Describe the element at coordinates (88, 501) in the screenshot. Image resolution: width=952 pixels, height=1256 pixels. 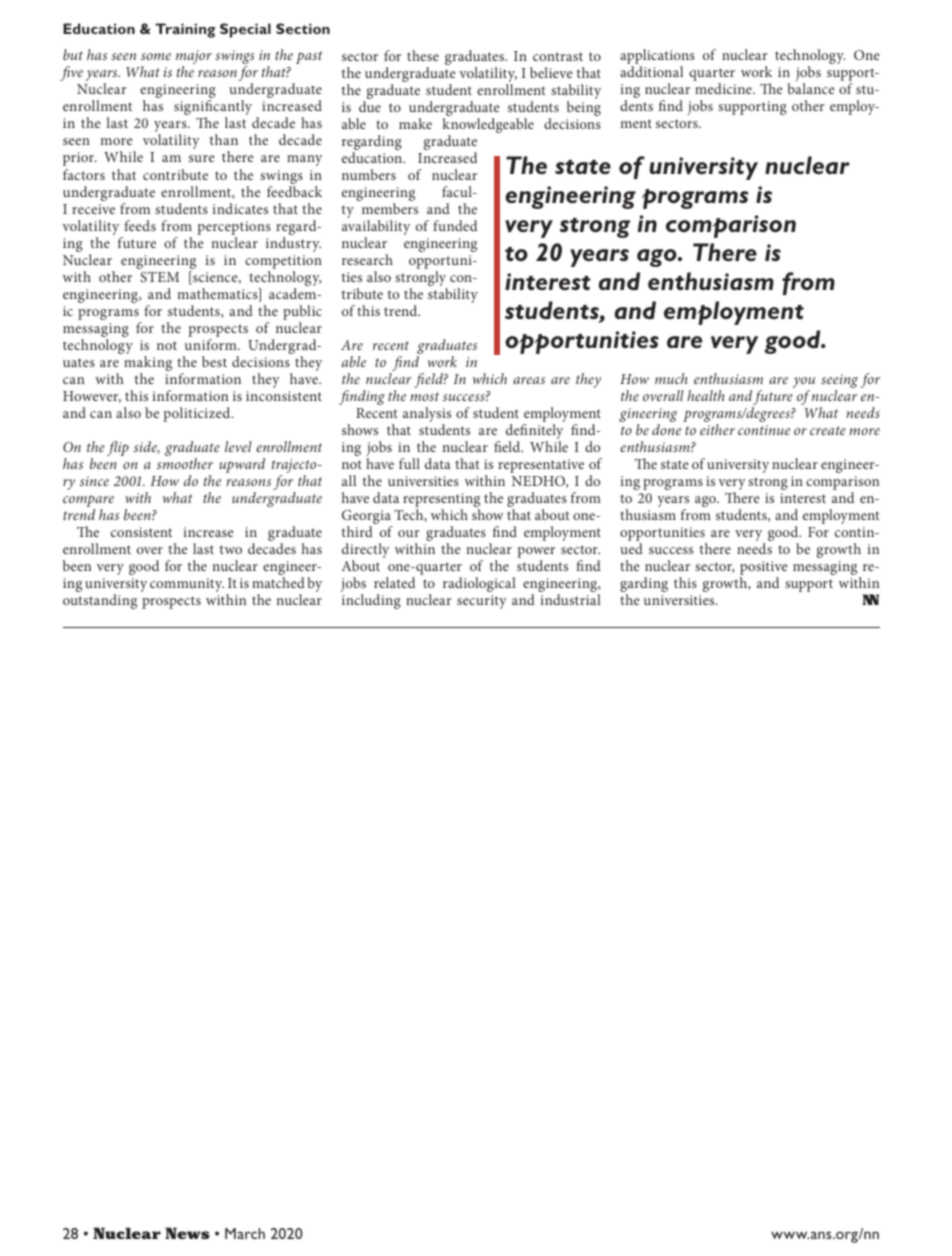
I see `compare` at that location.
